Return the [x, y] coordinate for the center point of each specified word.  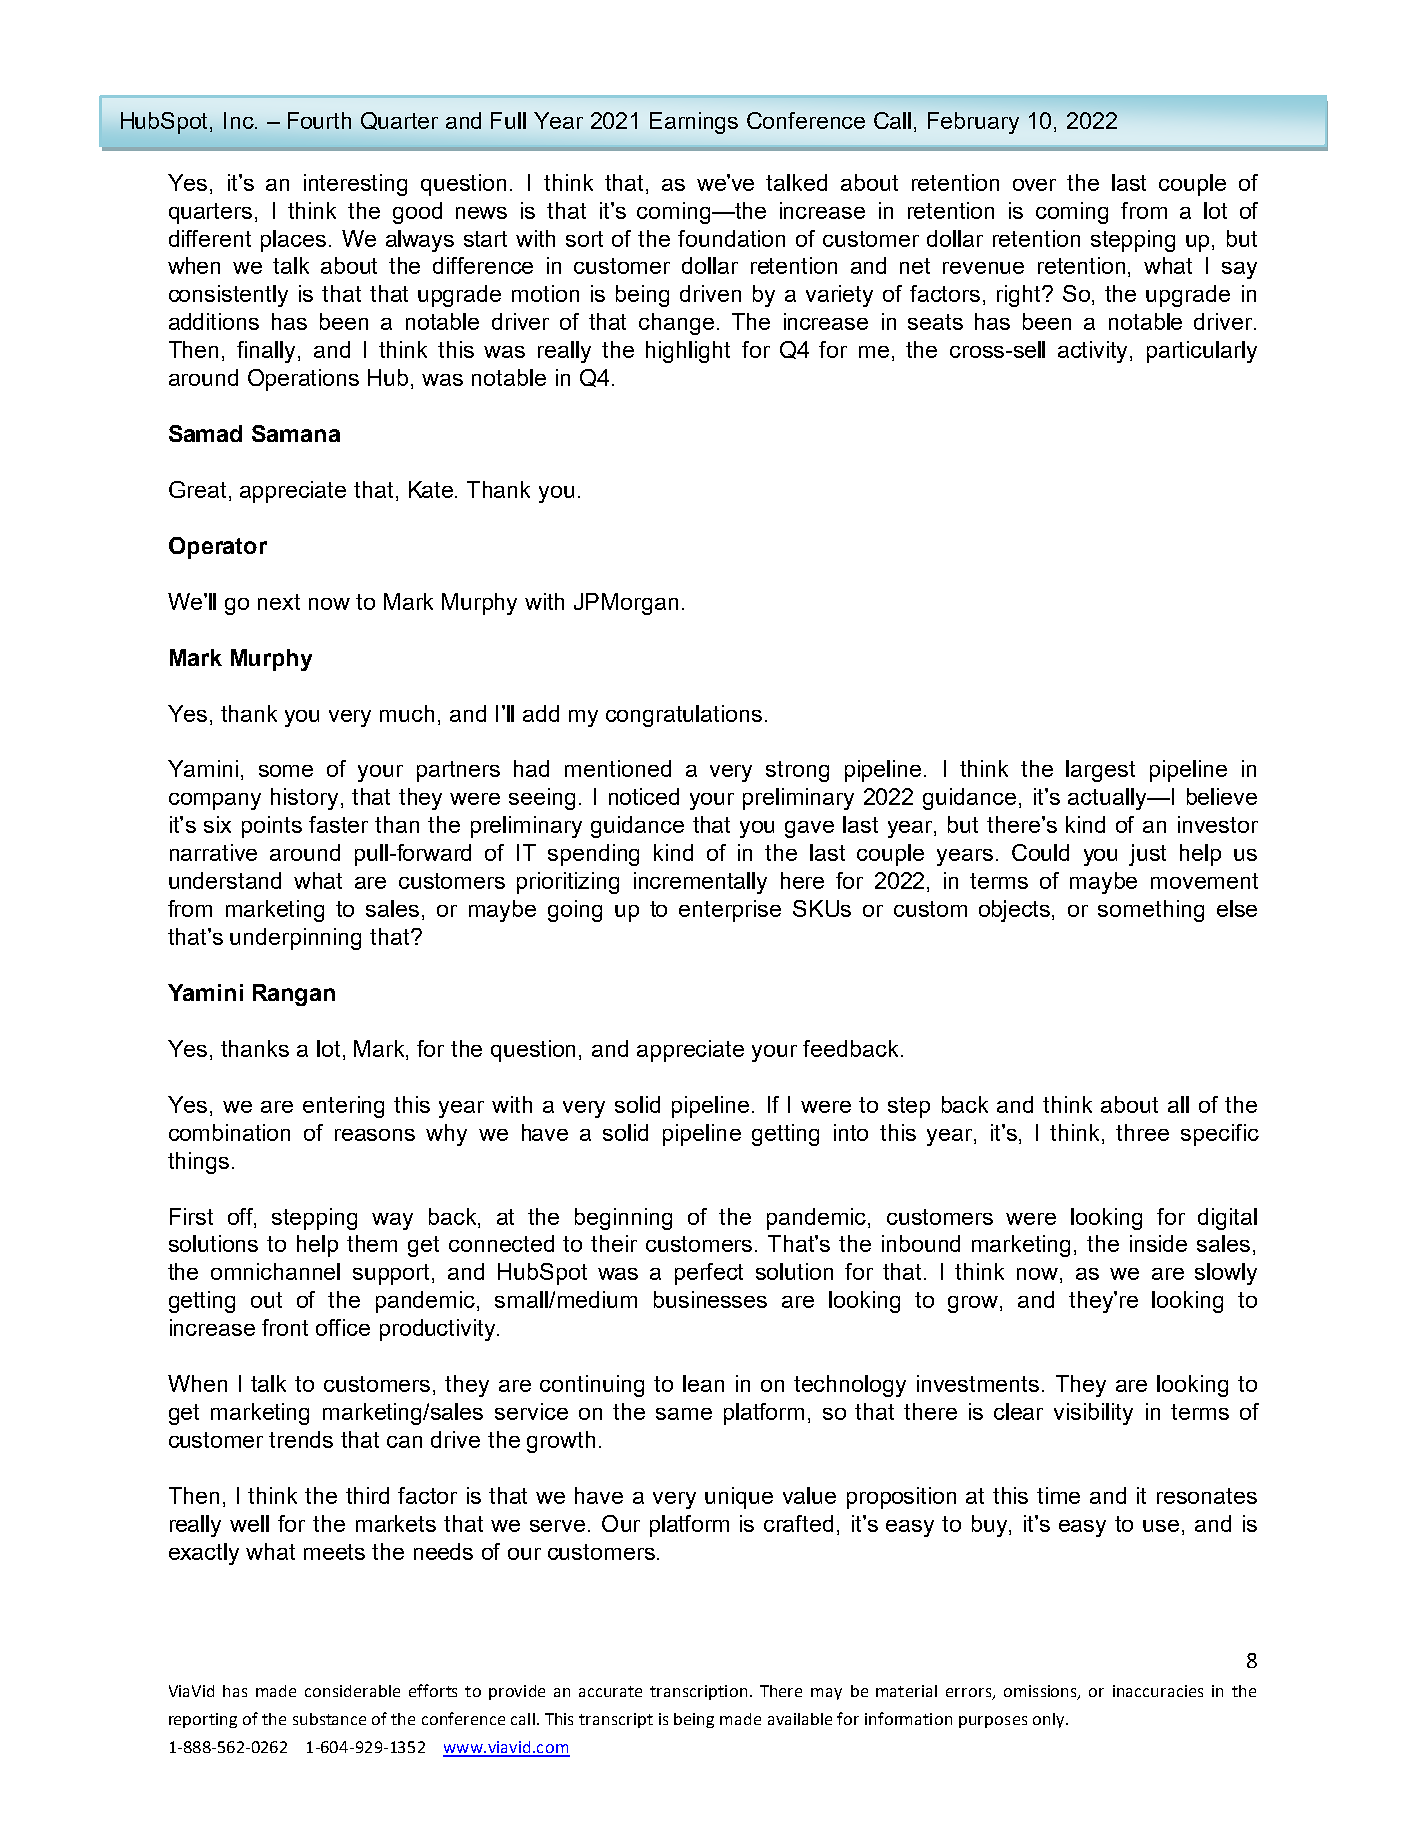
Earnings [694, 123]
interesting [355, 185]
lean [703, 1383]
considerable [352, 1691]
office [343, 1327]
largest [1100, 771]
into [851, 1132]
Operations [303, 380]
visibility [1093, 1414]
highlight [688, 352]
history [304, 799]
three [1142, 1132]
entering [343, 1107]
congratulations [684, 716]
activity [1094, 352]
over [1034, 185]
